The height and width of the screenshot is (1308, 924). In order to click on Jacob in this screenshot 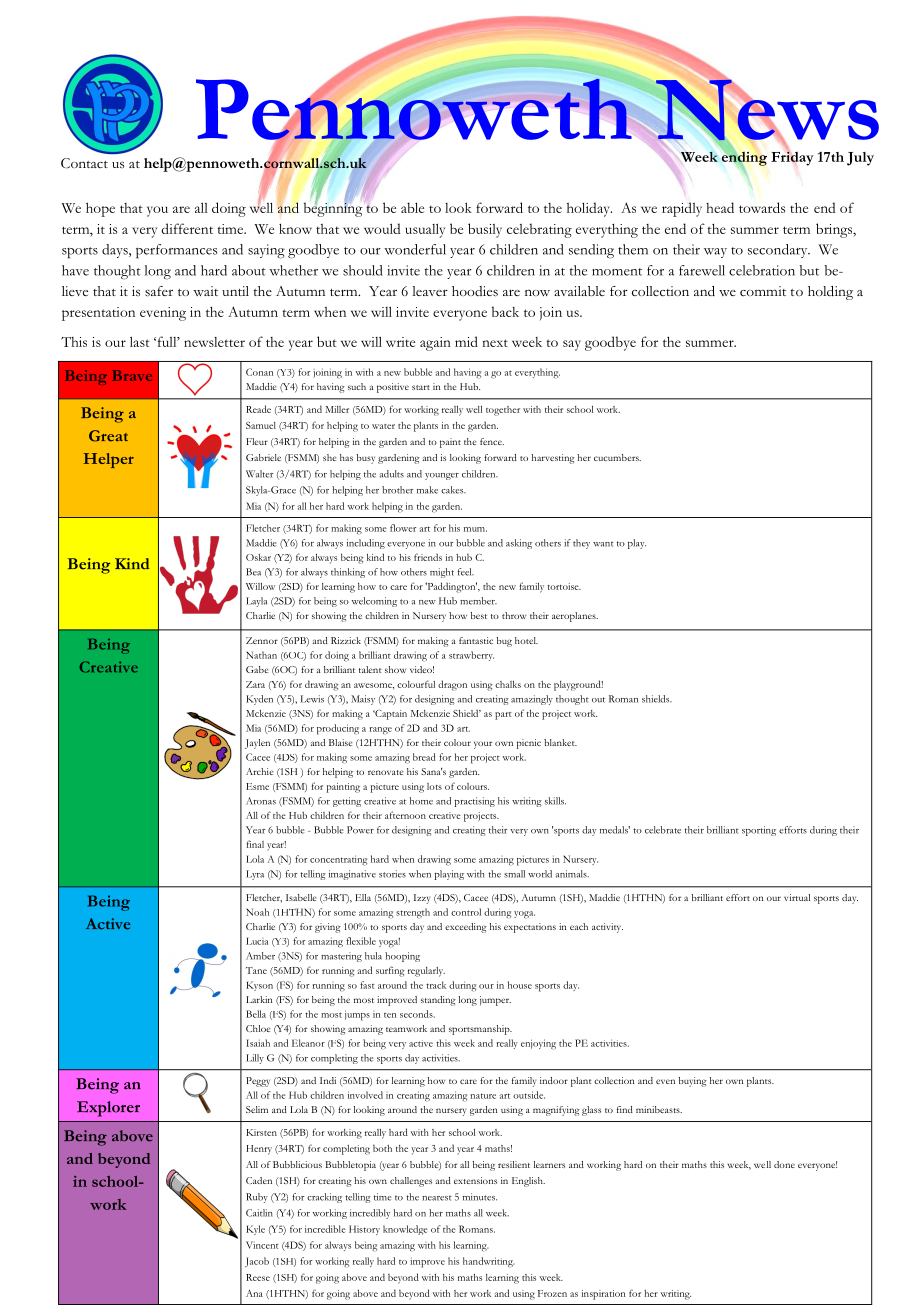, I will do `click(257, 1262)`.
